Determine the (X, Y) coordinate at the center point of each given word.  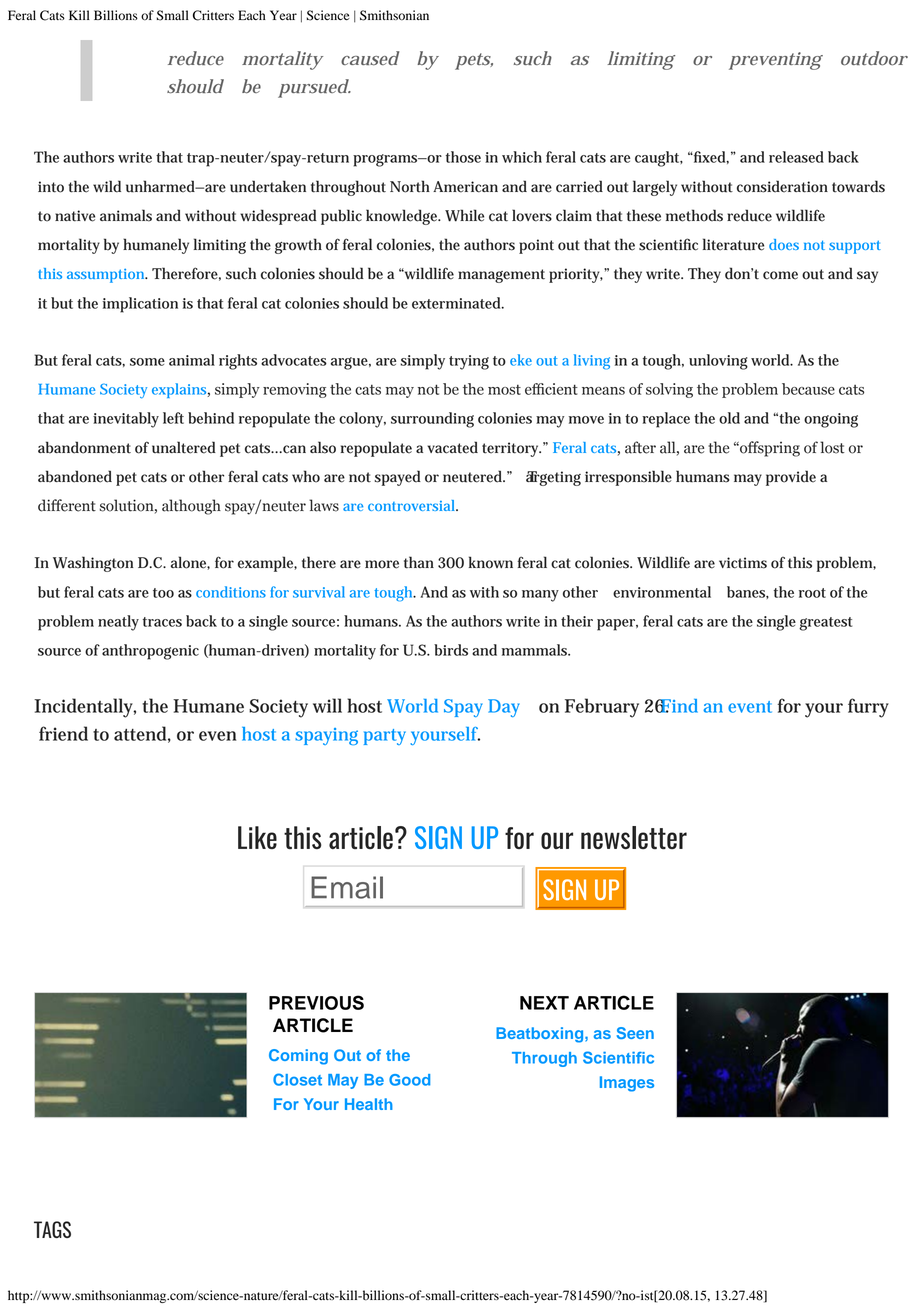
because (808, 389)
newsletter (634, 837)
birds (451, 650)
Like (257, 837)
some (147, 362)
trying (469, 362)
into (51, 187)
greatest (825, 624)
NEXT (544, 1003)
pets (473, 61)
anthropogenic (150, 652)
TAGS (52, 1229)
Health (369, 1104)
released (796, 157)
